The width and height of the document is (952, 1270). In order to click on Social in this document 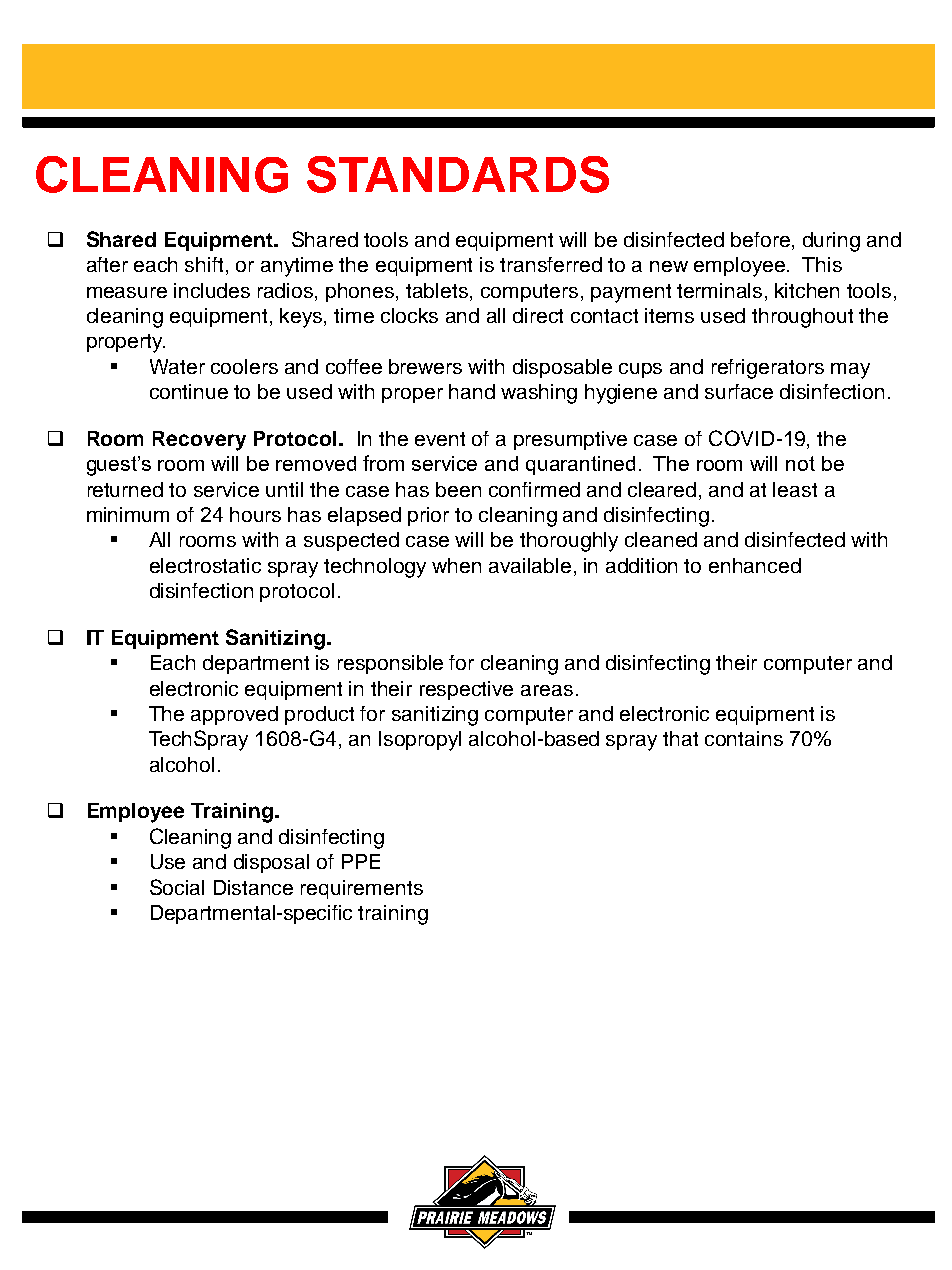, I will do `click(177, 887)`.
